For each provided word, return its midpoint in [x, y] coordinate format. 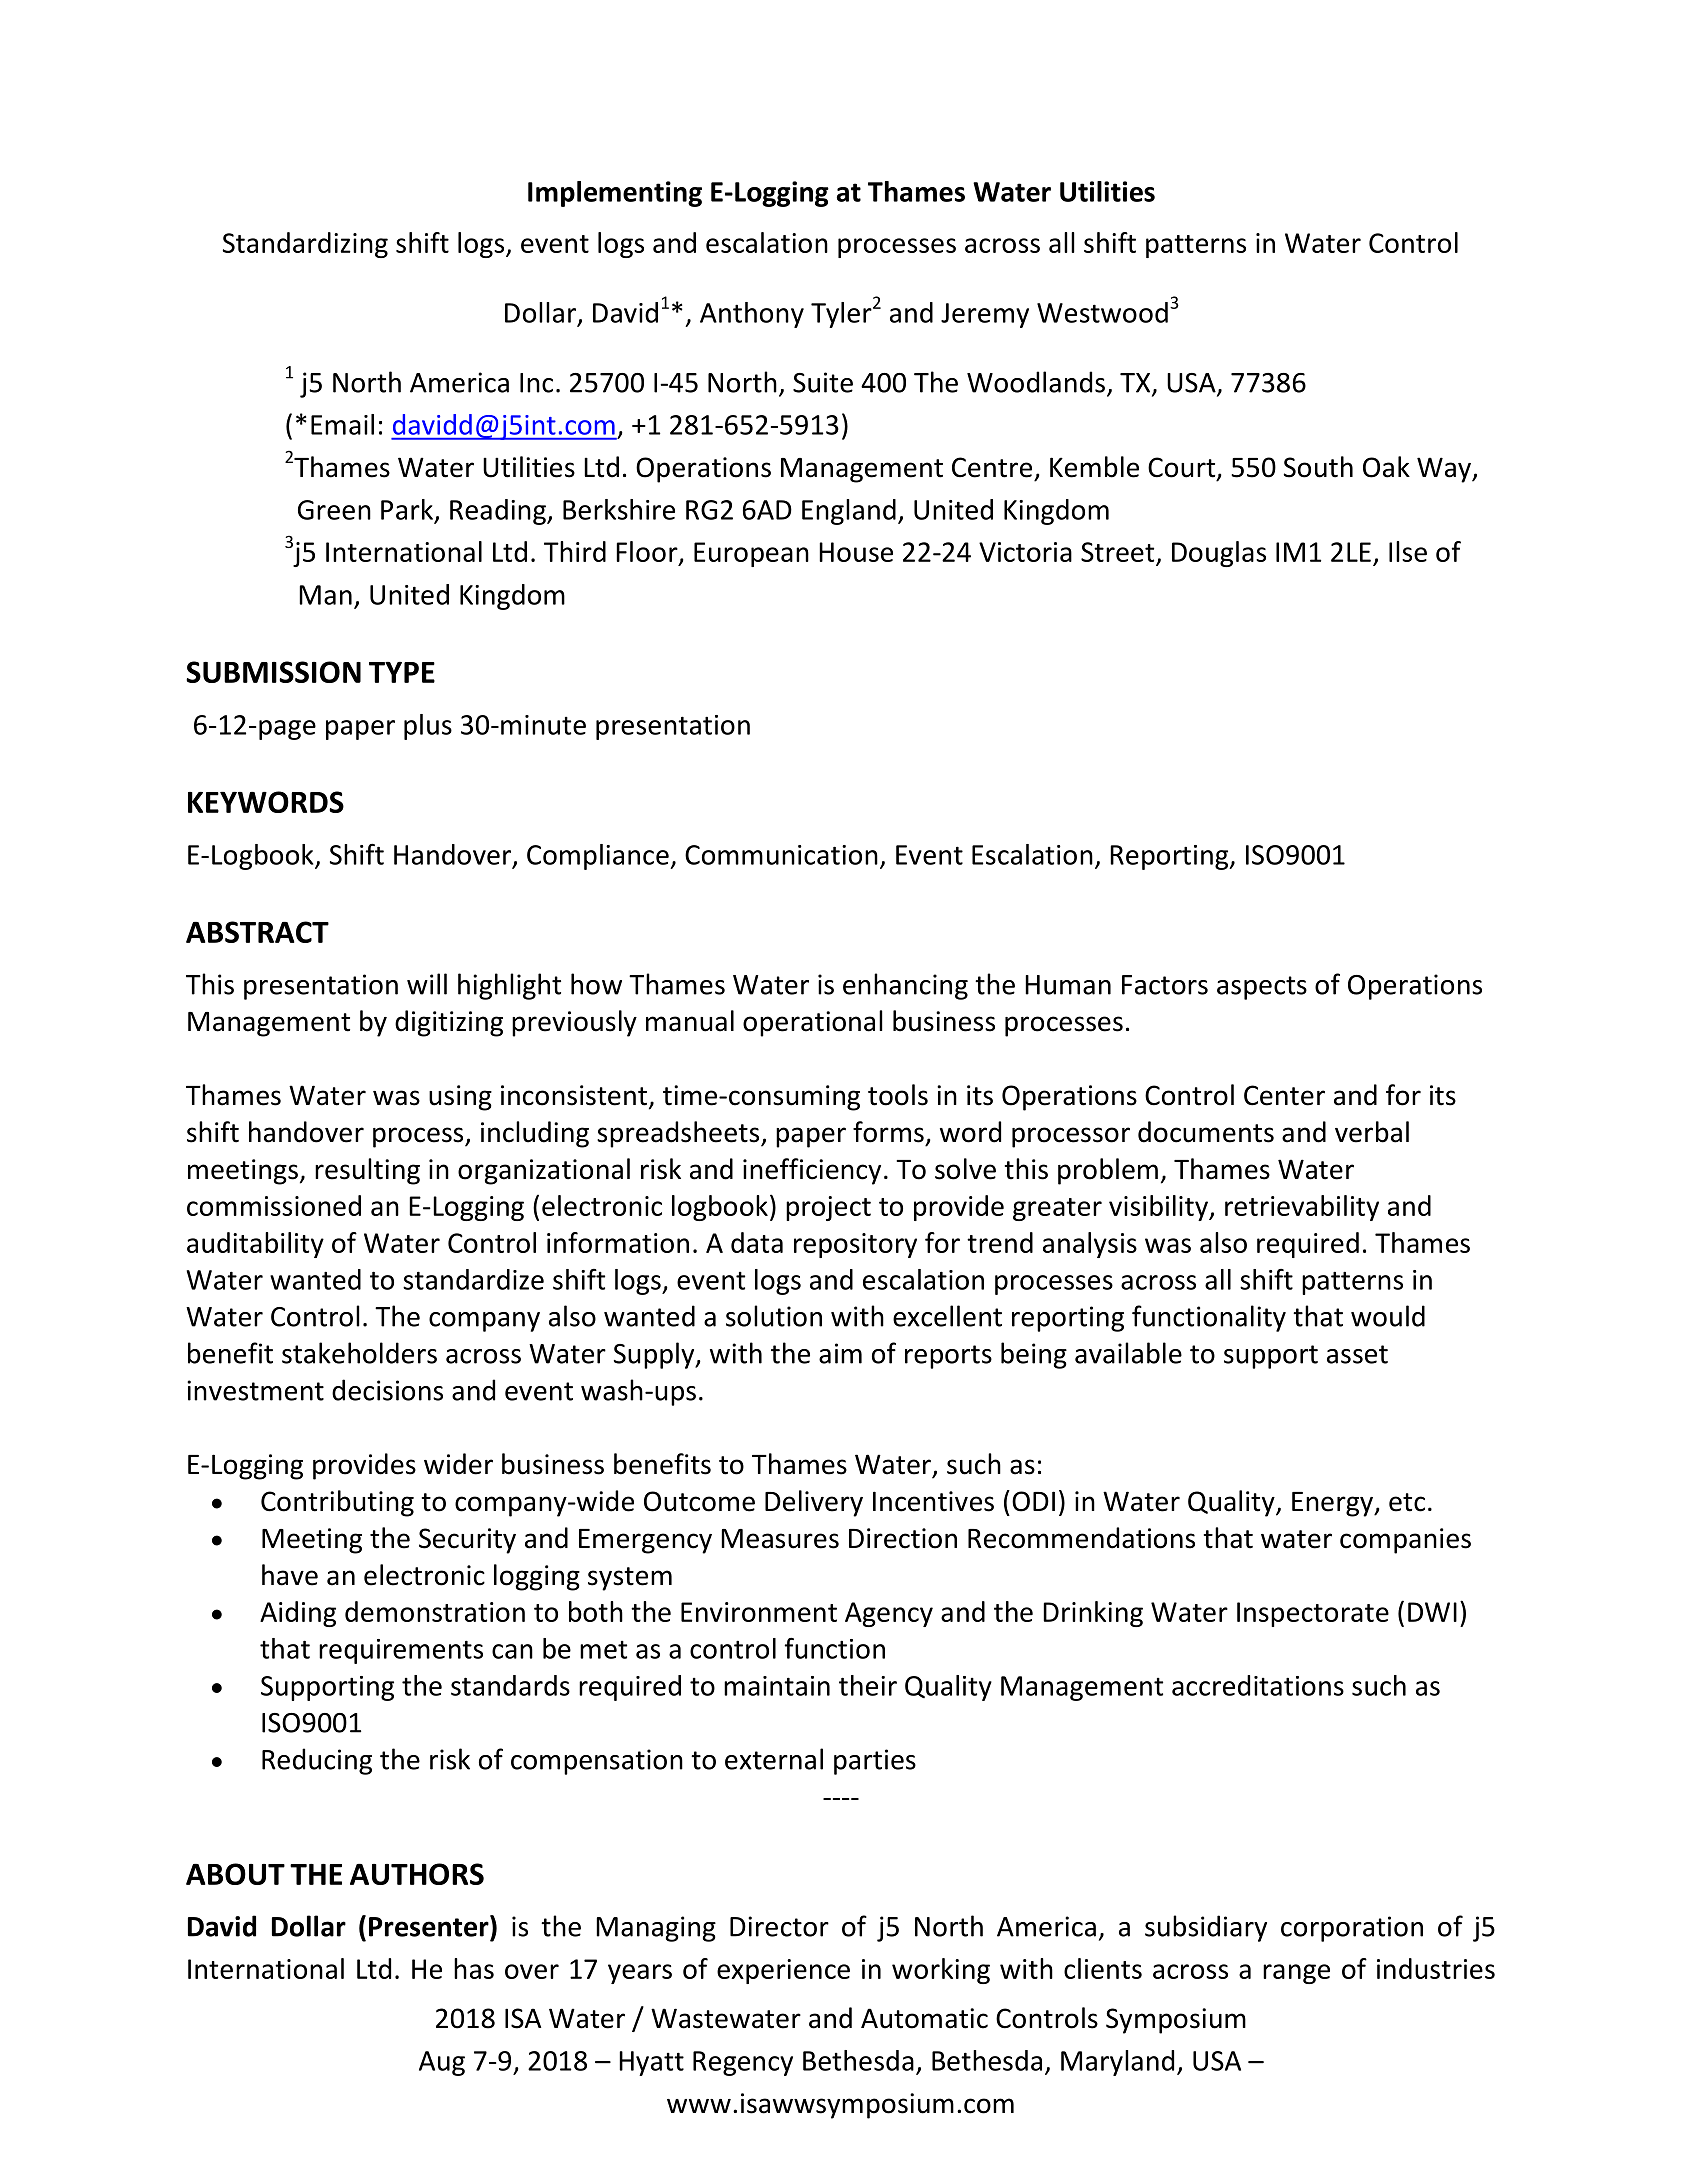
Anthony [752, 315]
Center [1284, 1095]
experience [783, 1971]
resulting [367, 1171]
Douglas [1219, 554]
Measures [780, 1539]
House [856, 552]
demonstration [435, 1611]
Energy [1334, 1504]
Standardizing [305, 245]
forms [888, 1132]
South [1318, 467]
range [1296, 1974]
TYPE [402, 672]
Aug [442, 2063]
